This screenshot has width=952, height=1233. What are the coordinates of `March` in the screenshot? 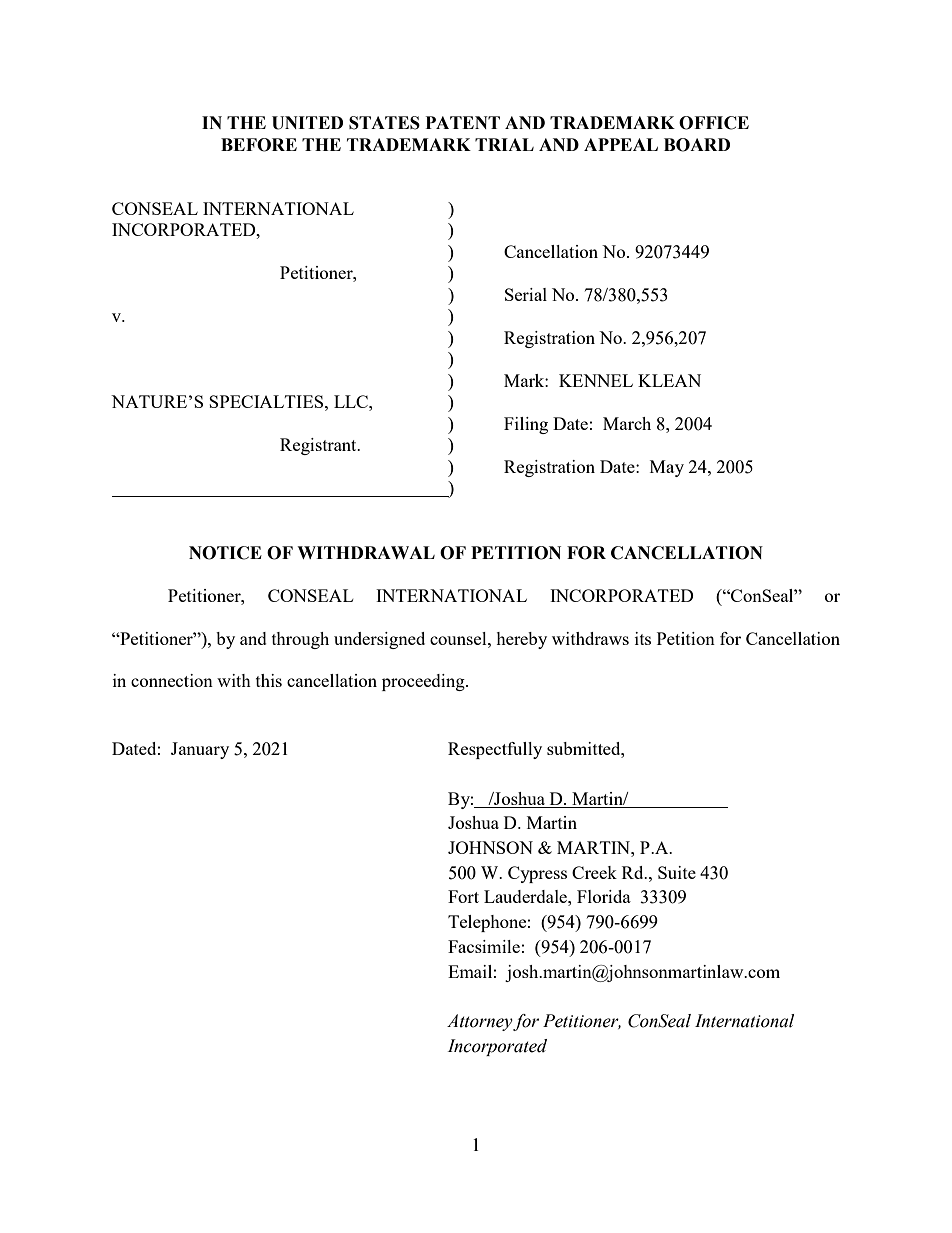 It's located at (627, 423).
